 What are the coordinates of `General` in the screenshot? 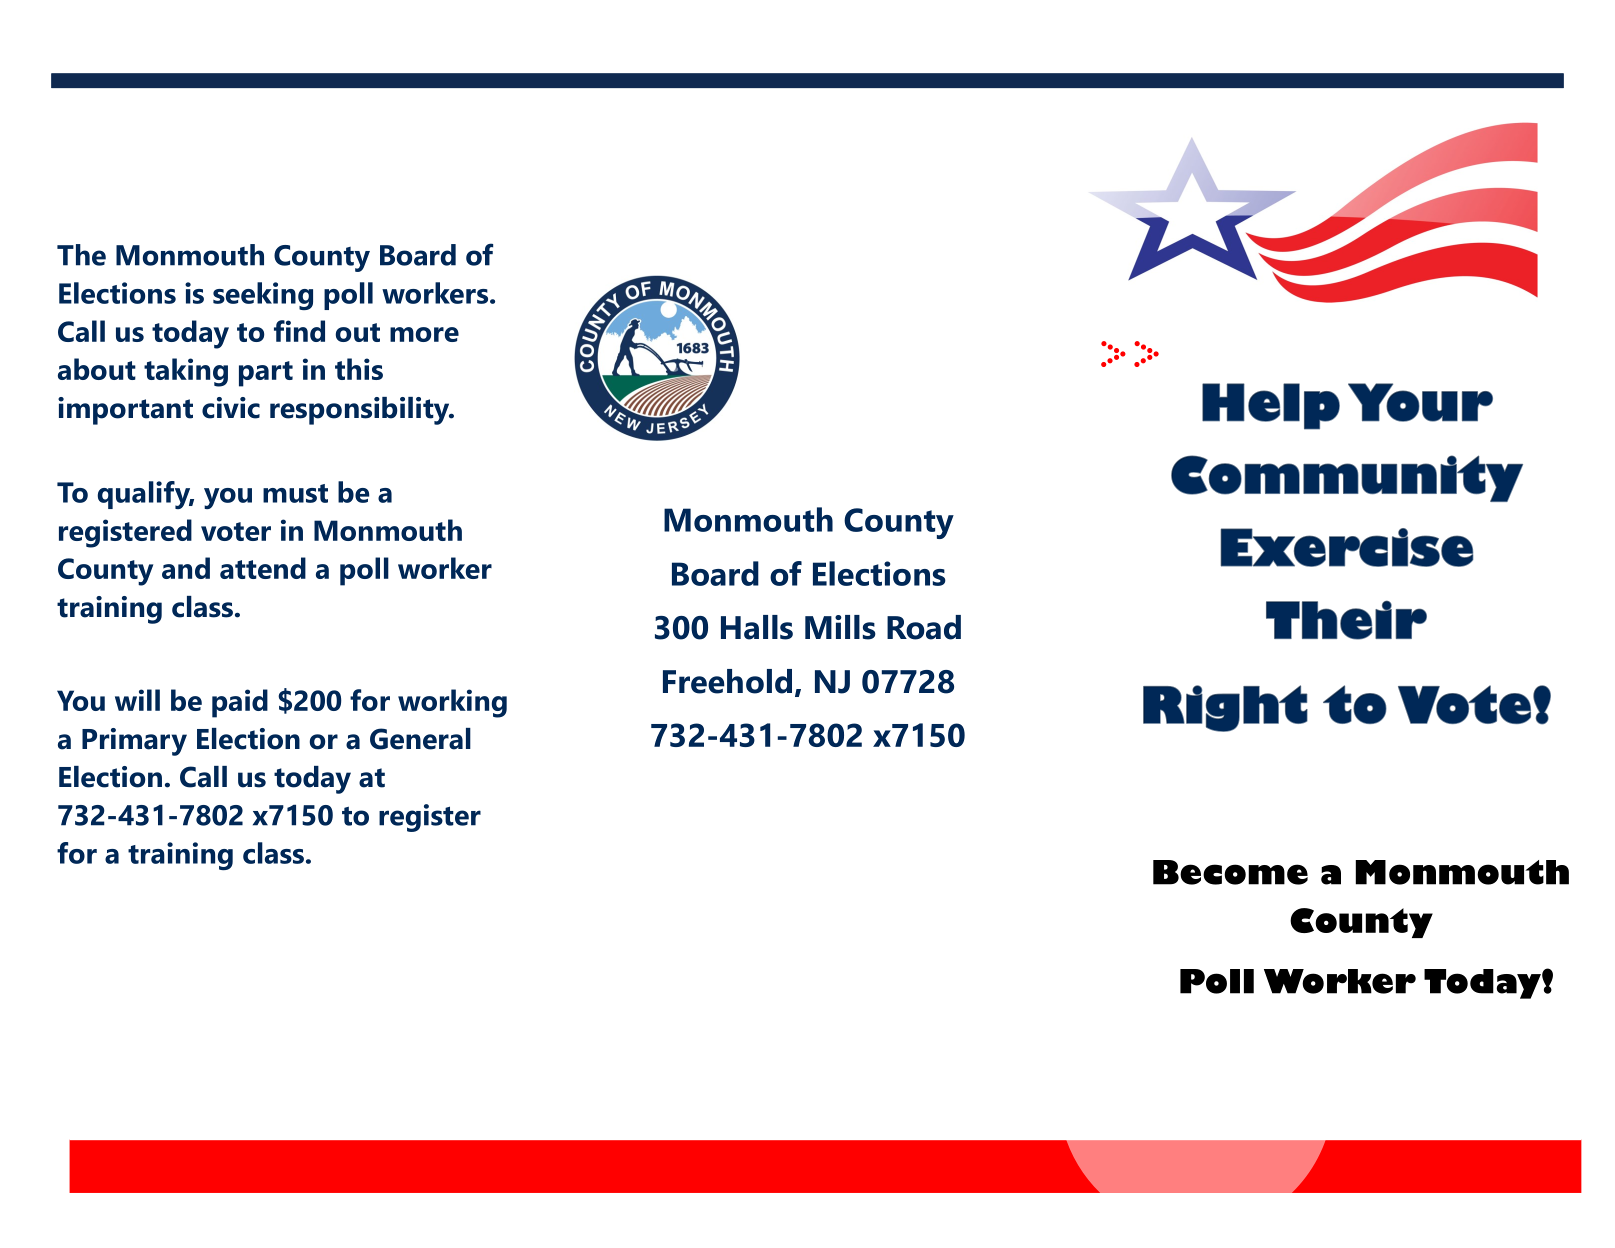 It's located at (420, 739).
